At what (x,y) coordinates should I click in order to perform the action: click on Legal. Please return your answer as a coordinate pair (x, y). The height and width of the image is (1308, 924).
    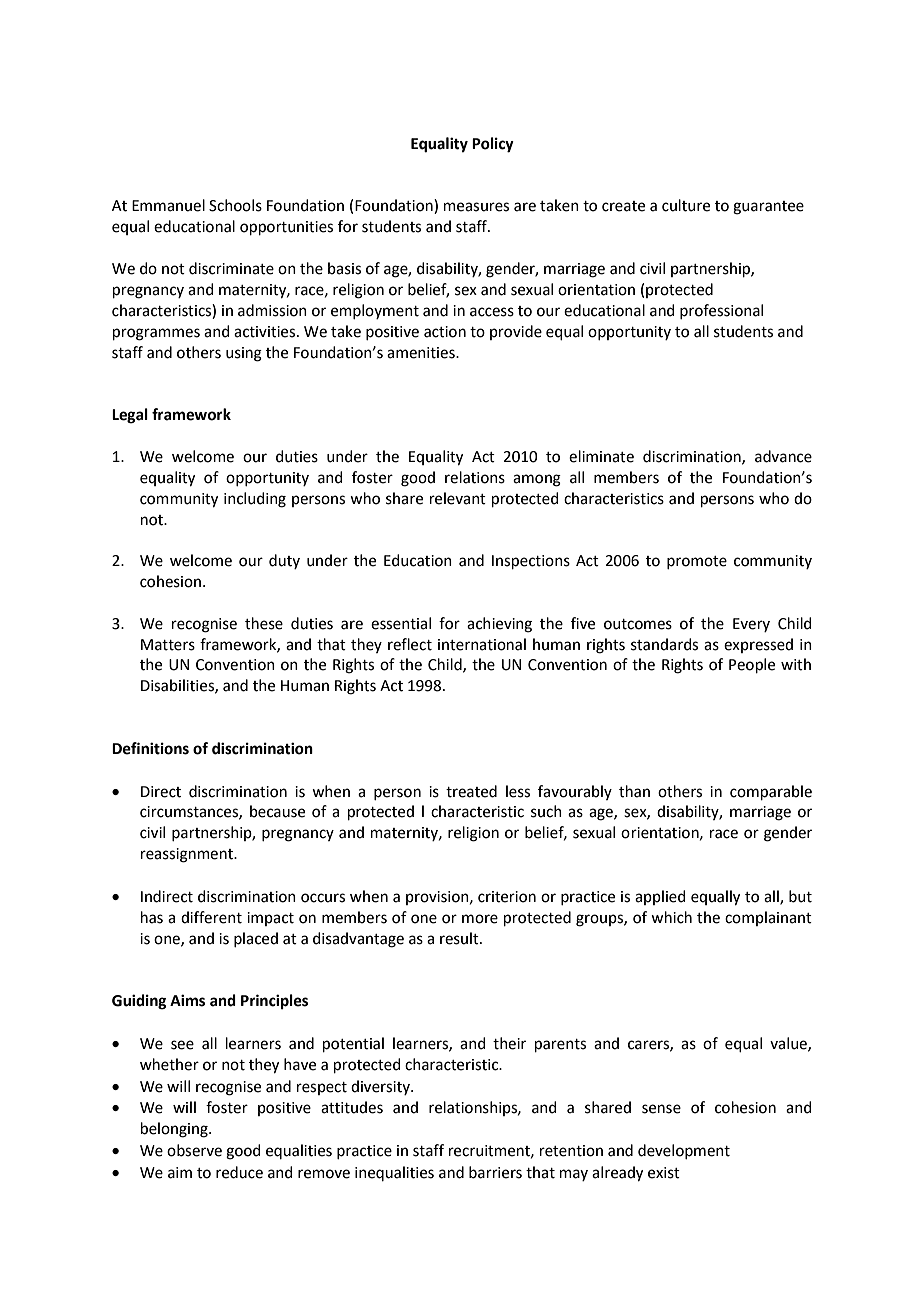
    Looking at the image, I should click on (130, 416).
